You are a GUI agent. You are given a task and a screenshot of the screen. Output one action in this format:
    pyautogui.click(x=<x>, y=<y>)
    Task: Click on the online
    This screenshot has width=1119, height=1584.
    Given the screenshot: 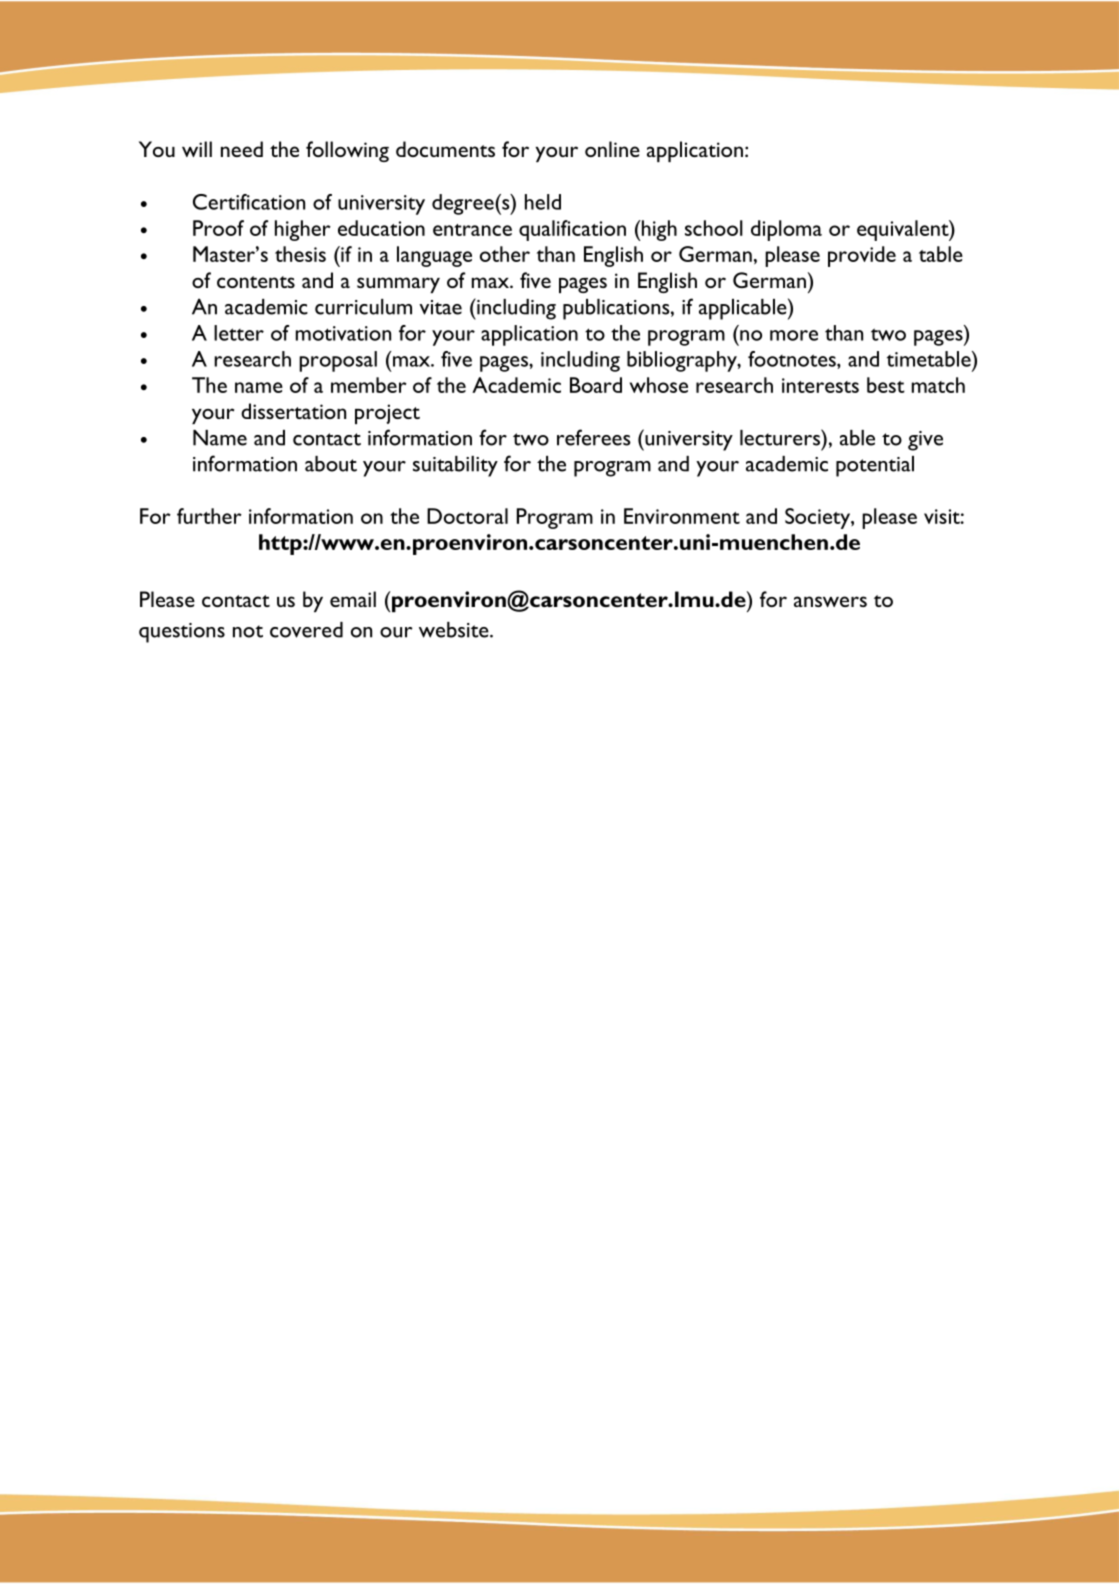 What is the action you would take?
    pyautogui.click(x=612, y=149)
